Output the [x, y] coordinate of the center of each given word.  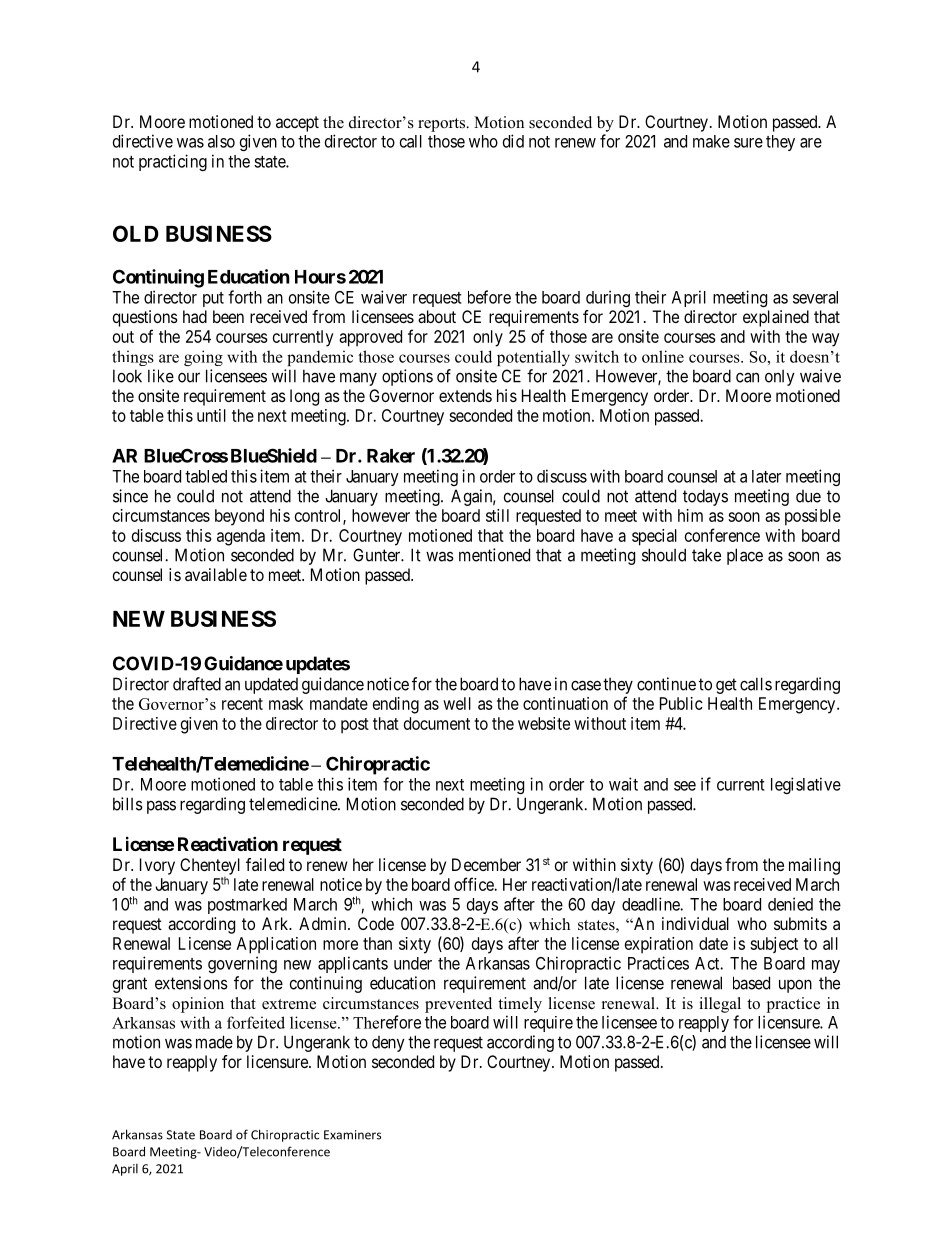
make [711, 141]
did [513, 141]
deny [388, 1044]
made [214, 1042]
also [221, 141]
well [457, 703]
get [726, 686]
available [216, 574]
